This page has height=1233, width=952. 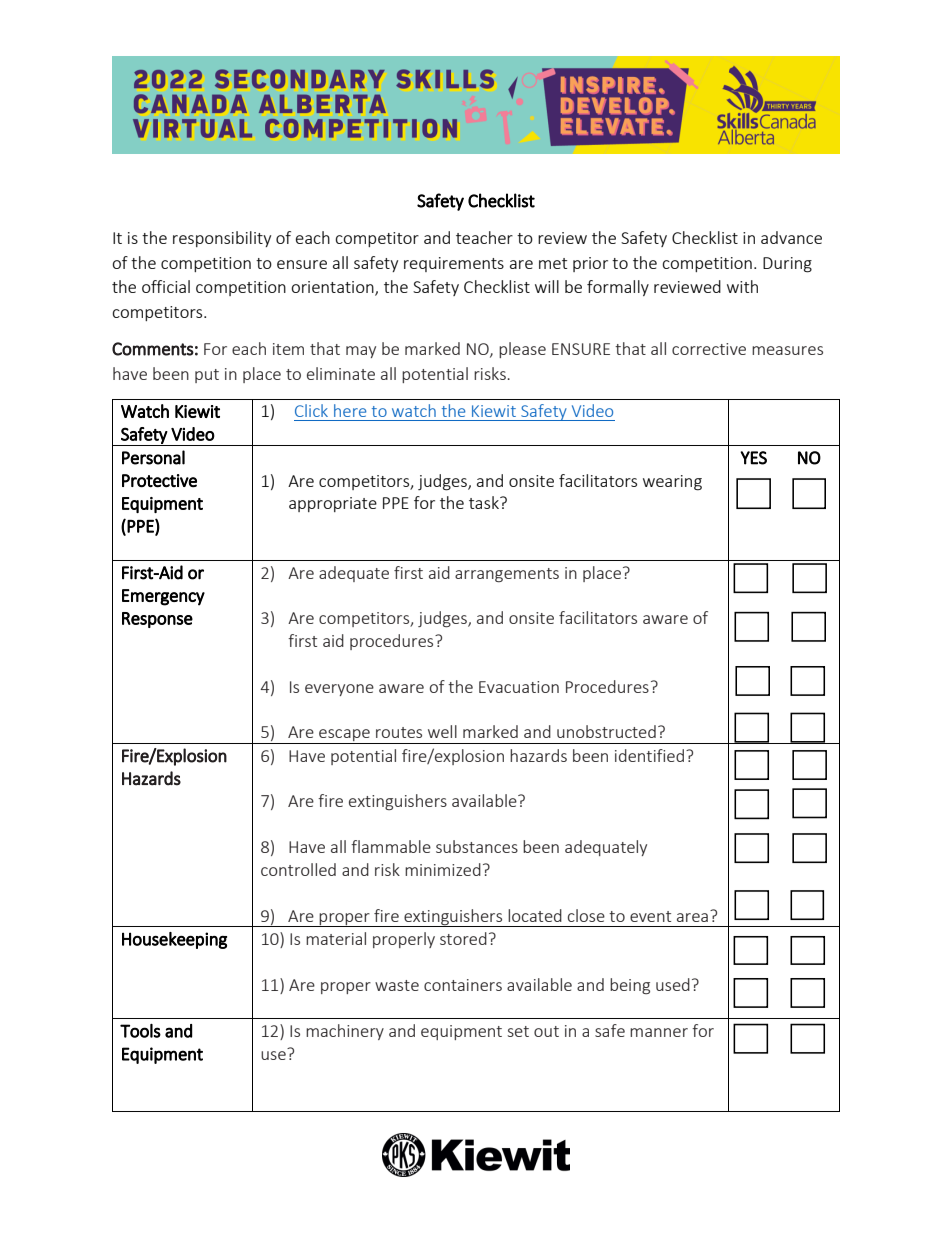 I want to click on with, so click(x=742, y=286).
